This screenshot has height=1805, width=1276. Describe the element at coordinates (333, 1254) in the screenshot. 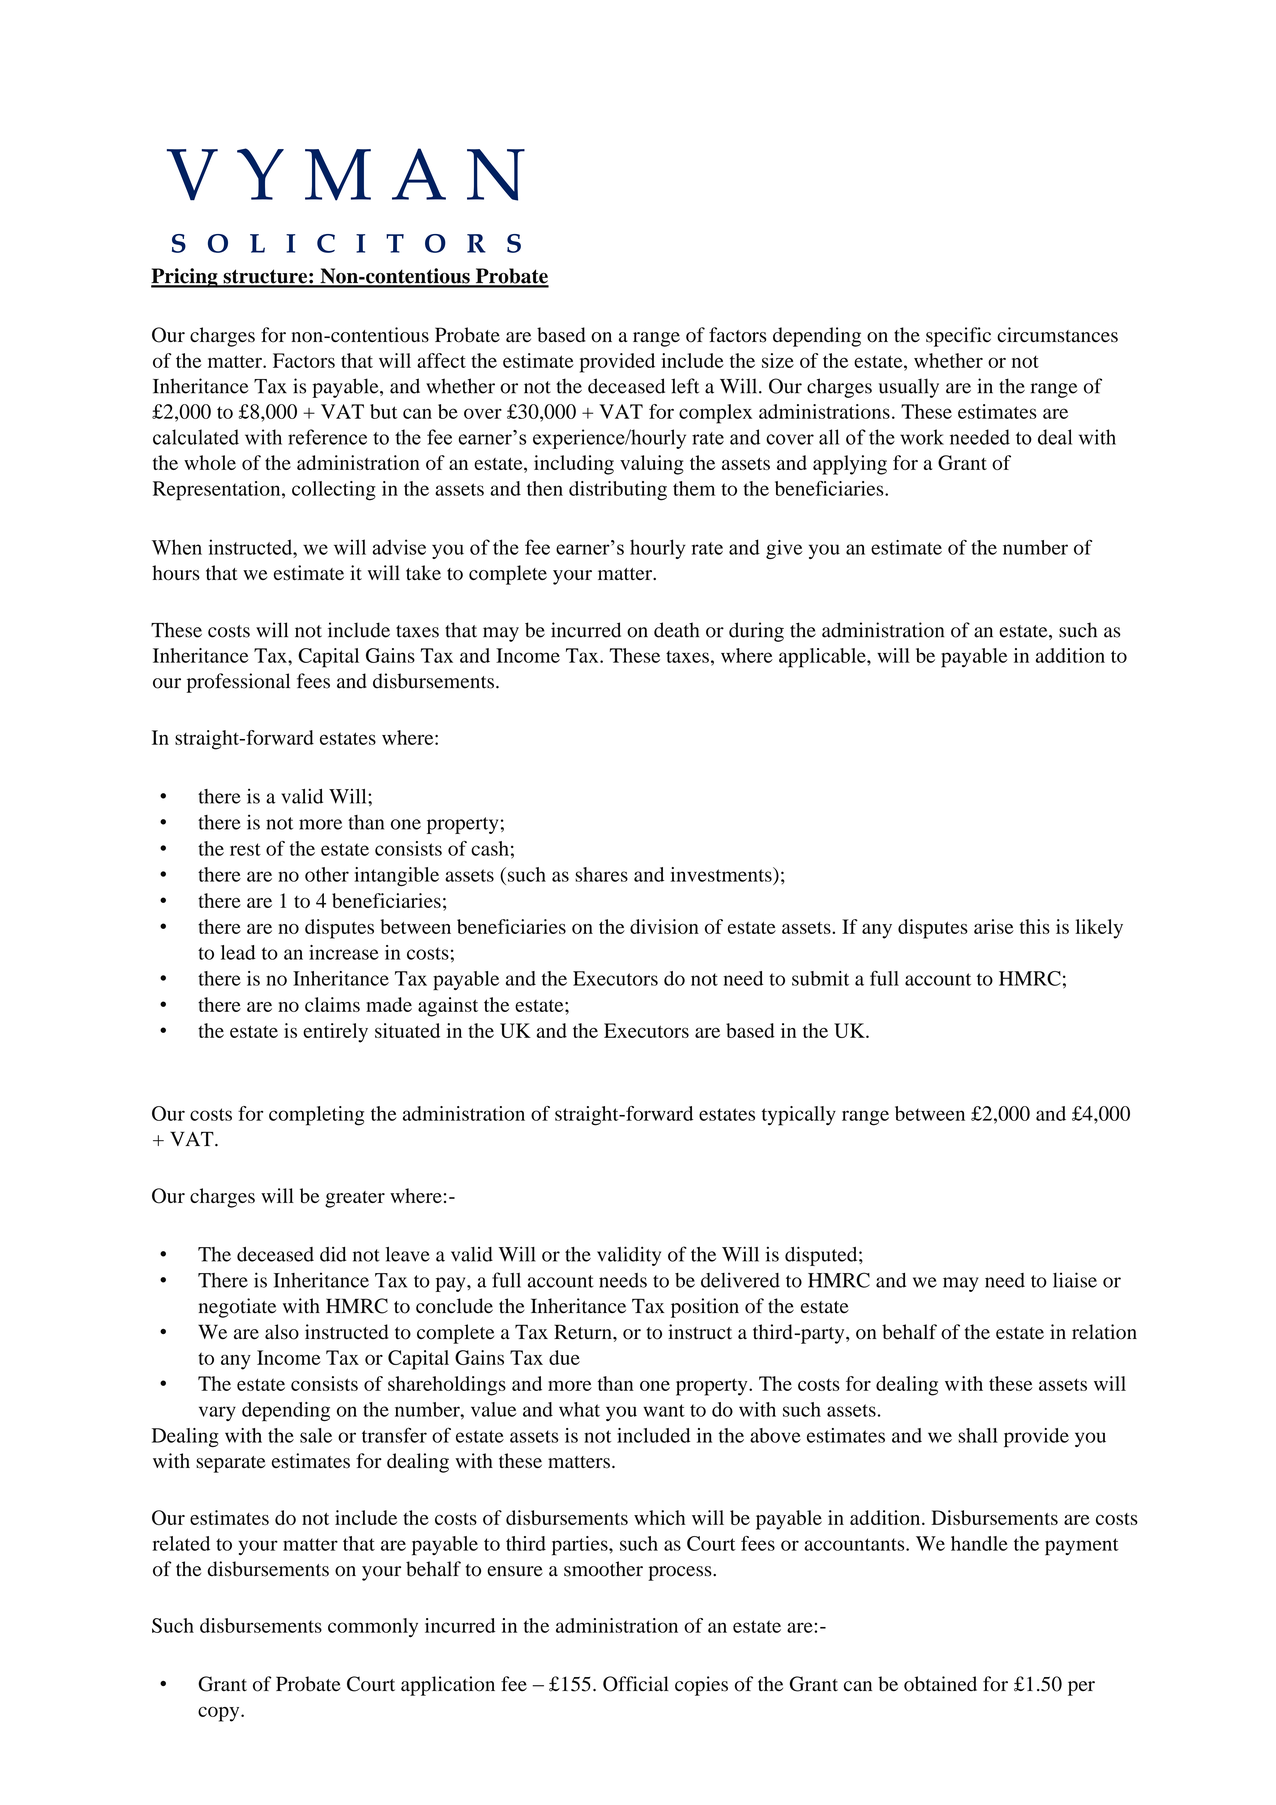

I see `did` at that location.
